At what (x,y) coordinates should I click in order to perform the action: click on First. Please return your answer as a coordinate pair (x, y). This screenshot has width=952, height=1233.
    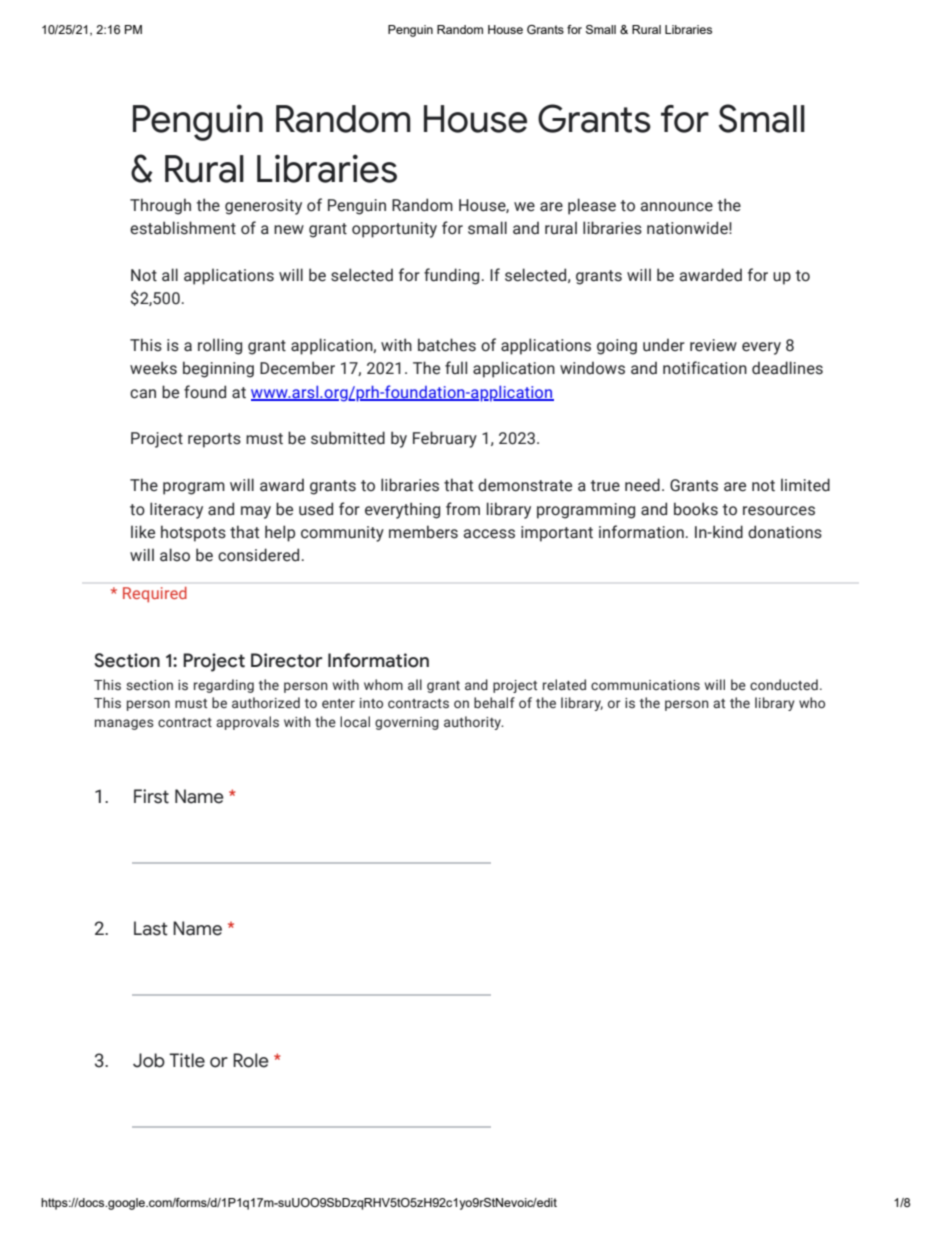
    Looking at the image, I should click on (151, 796).
